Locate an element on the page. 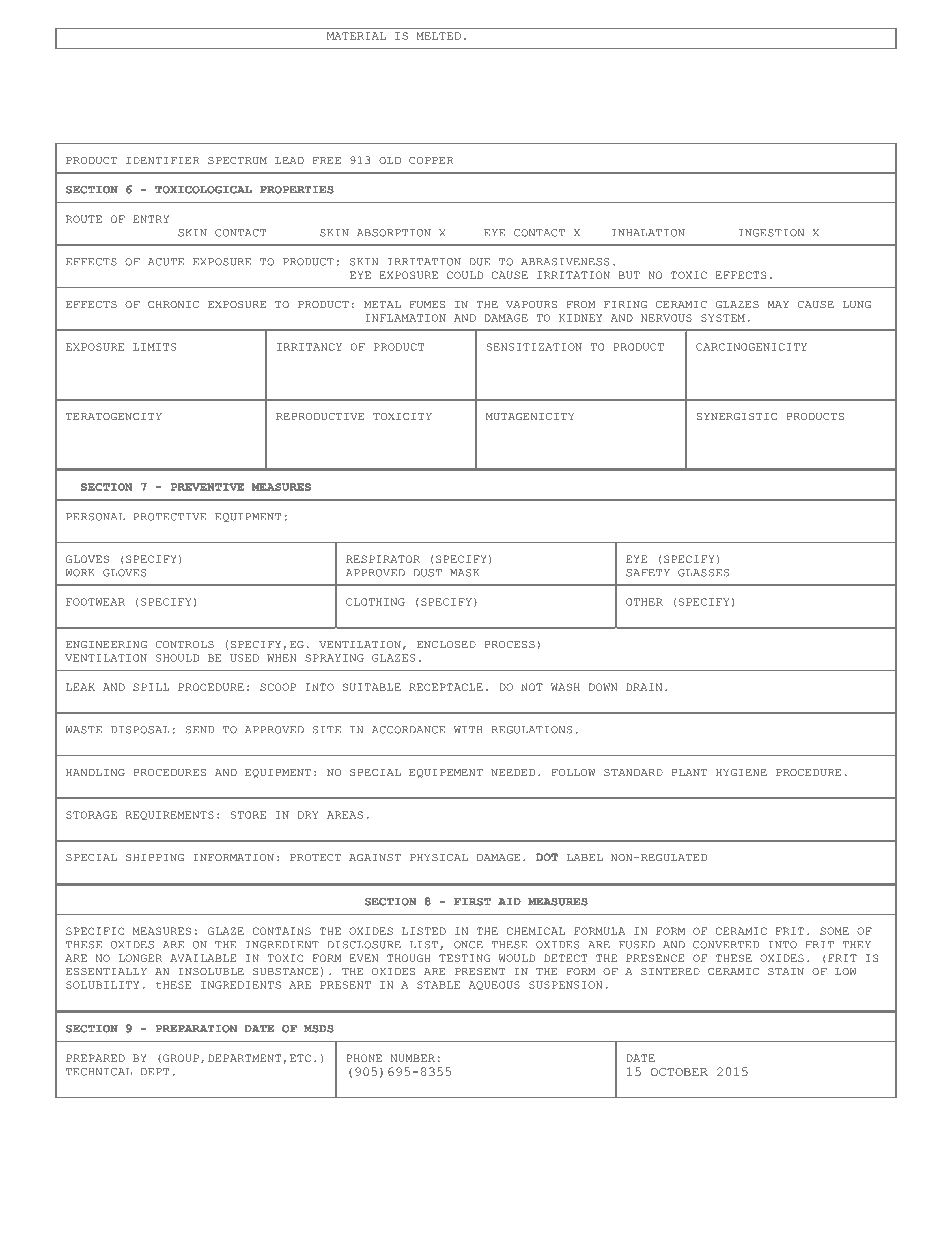 Image resolution: width=952 pixels, height=1233 pixels. LIMITS is located at coordinates (155, 347).
